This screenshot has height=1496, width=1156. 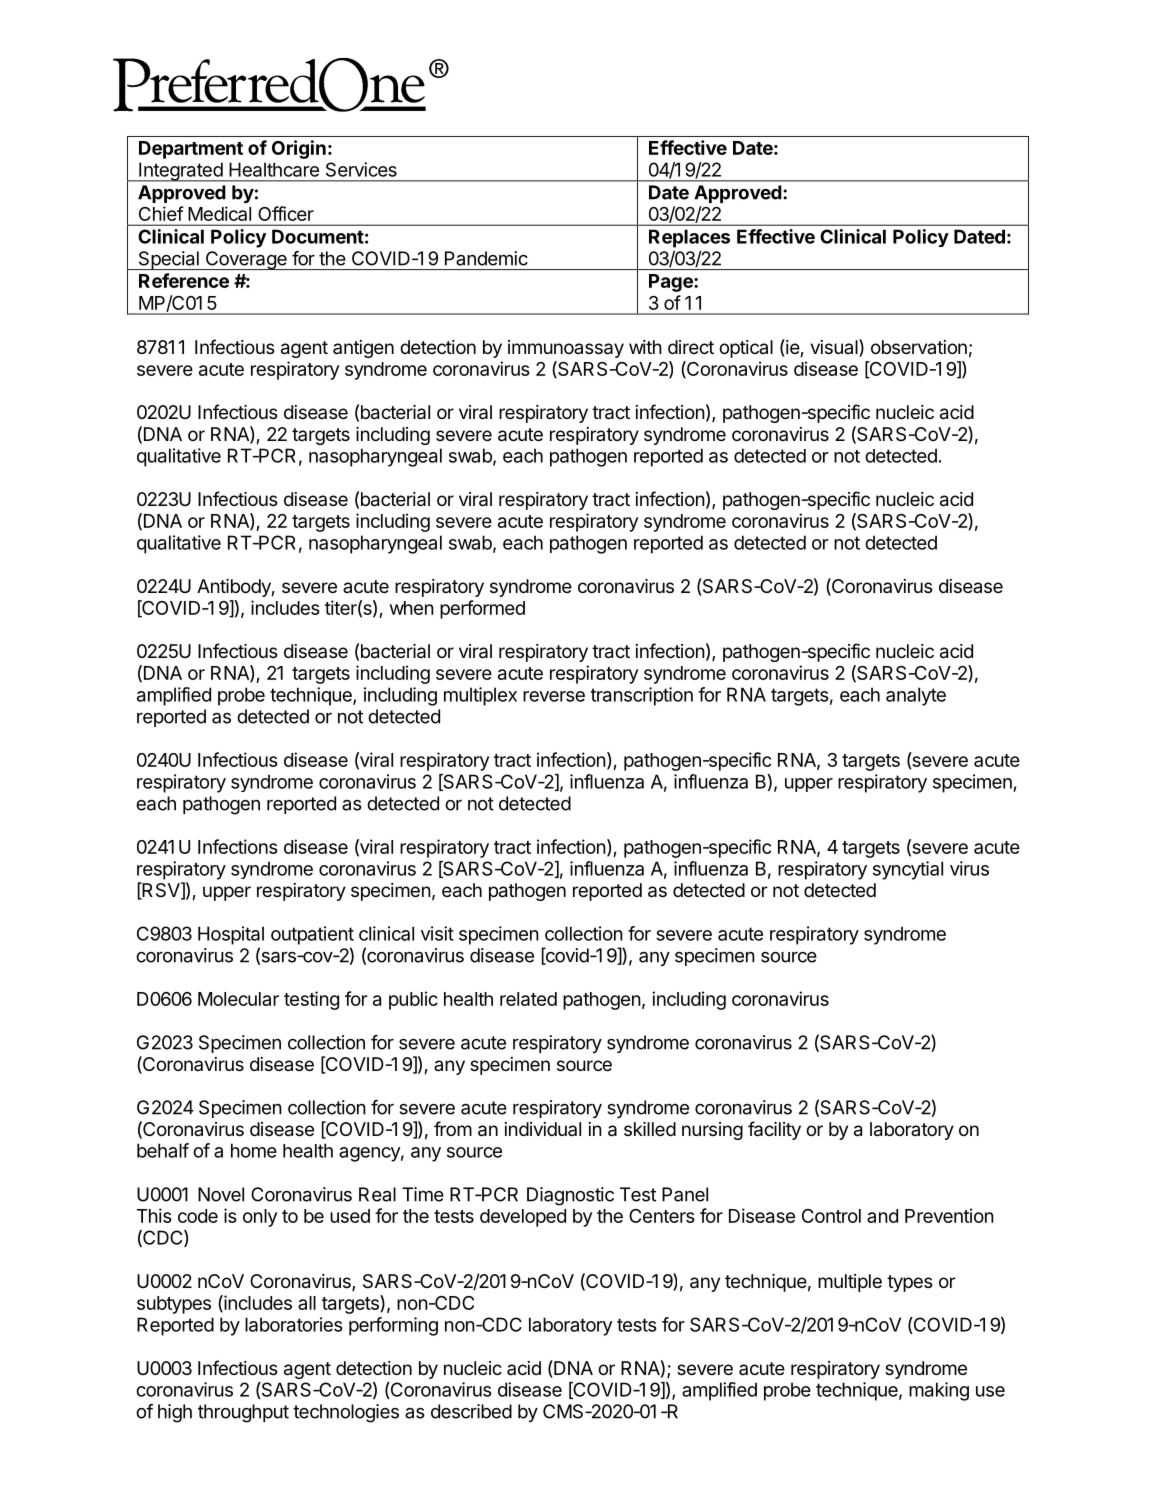 What do you see at coordinates (363, 349) in the screenshot?
I see `antigen` at bounding box center [363, 349].
